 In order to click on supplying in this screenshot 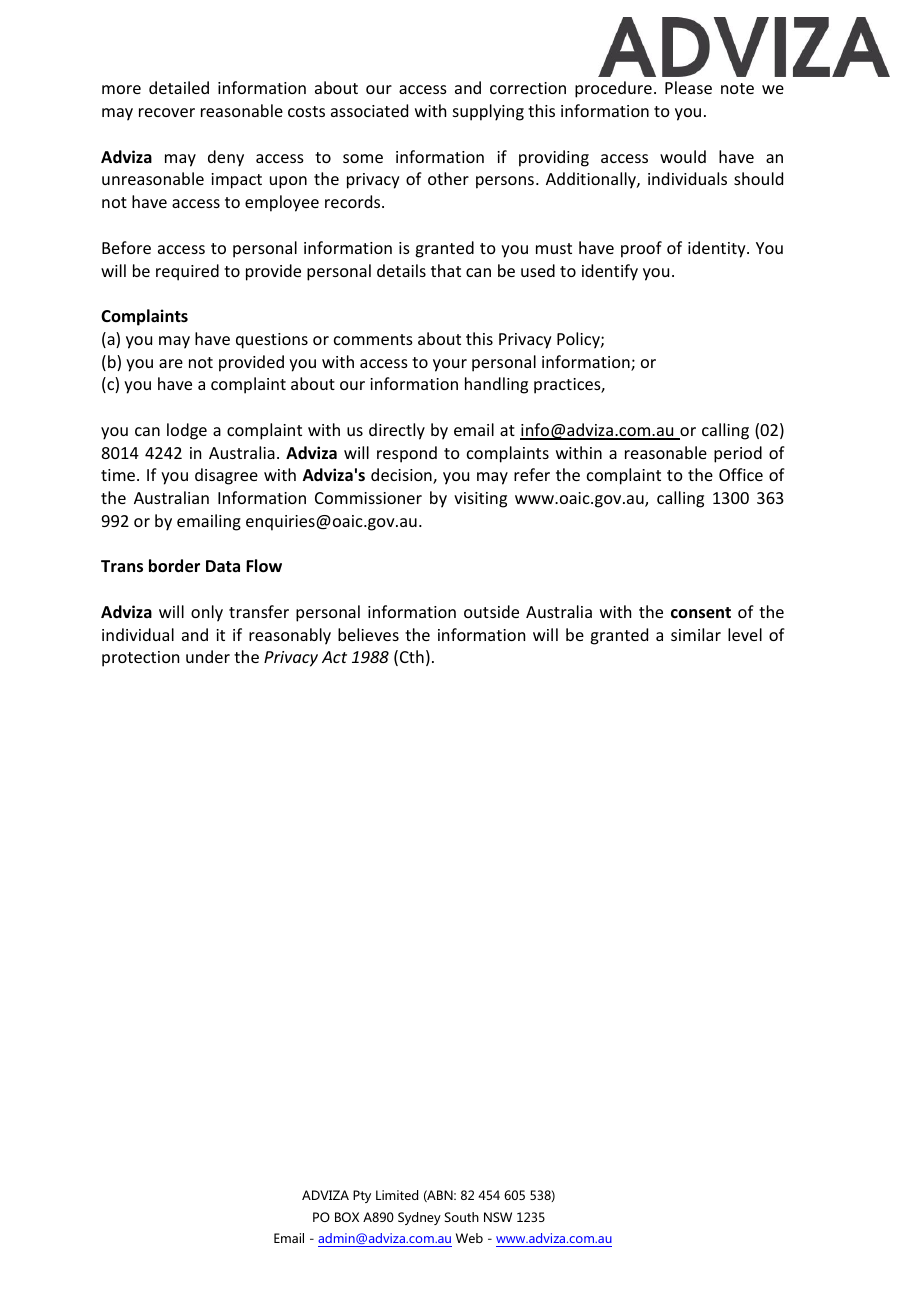, I will do `click(488, 112)`.
